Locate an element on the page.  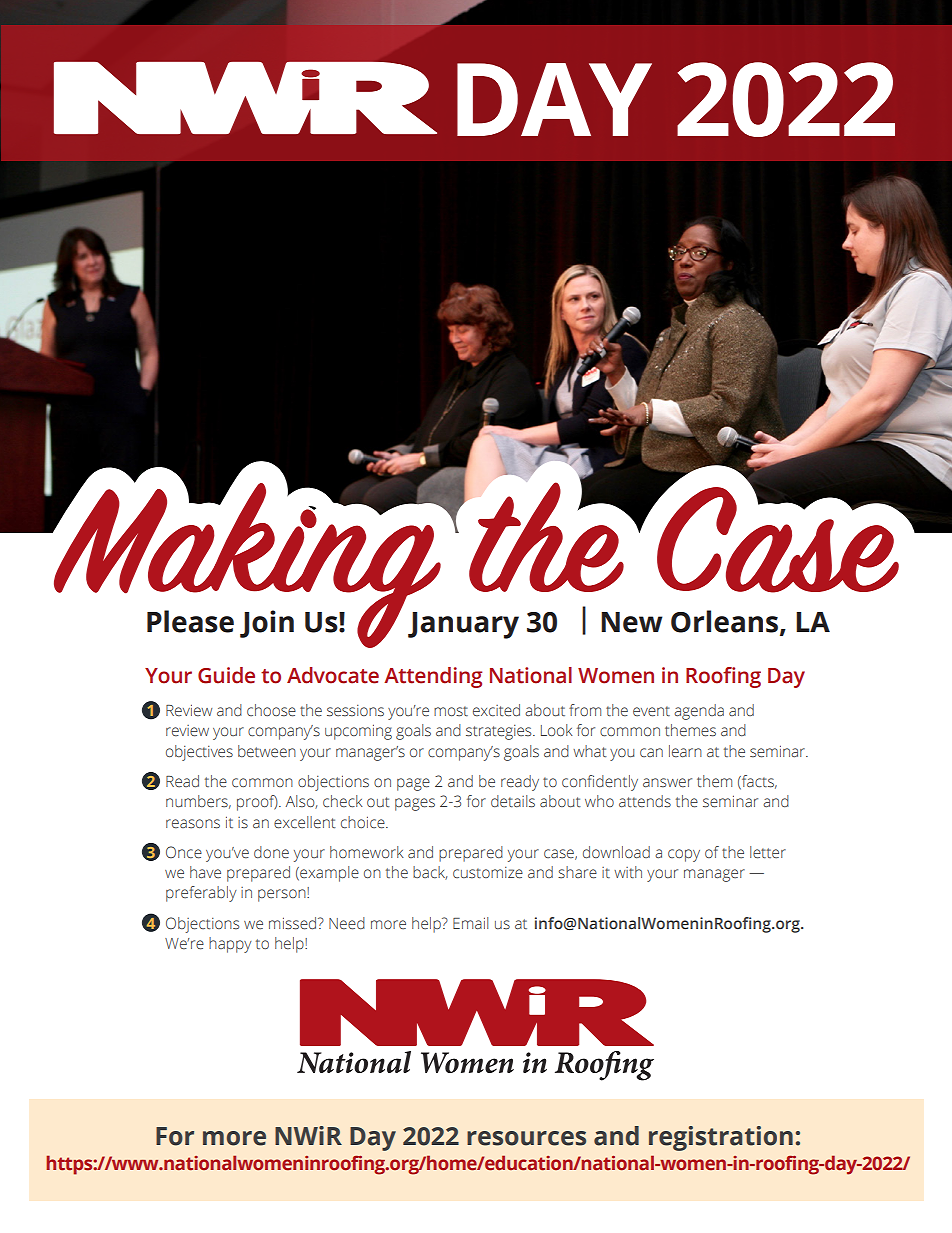
Join is located at coordinates (267, 624).
